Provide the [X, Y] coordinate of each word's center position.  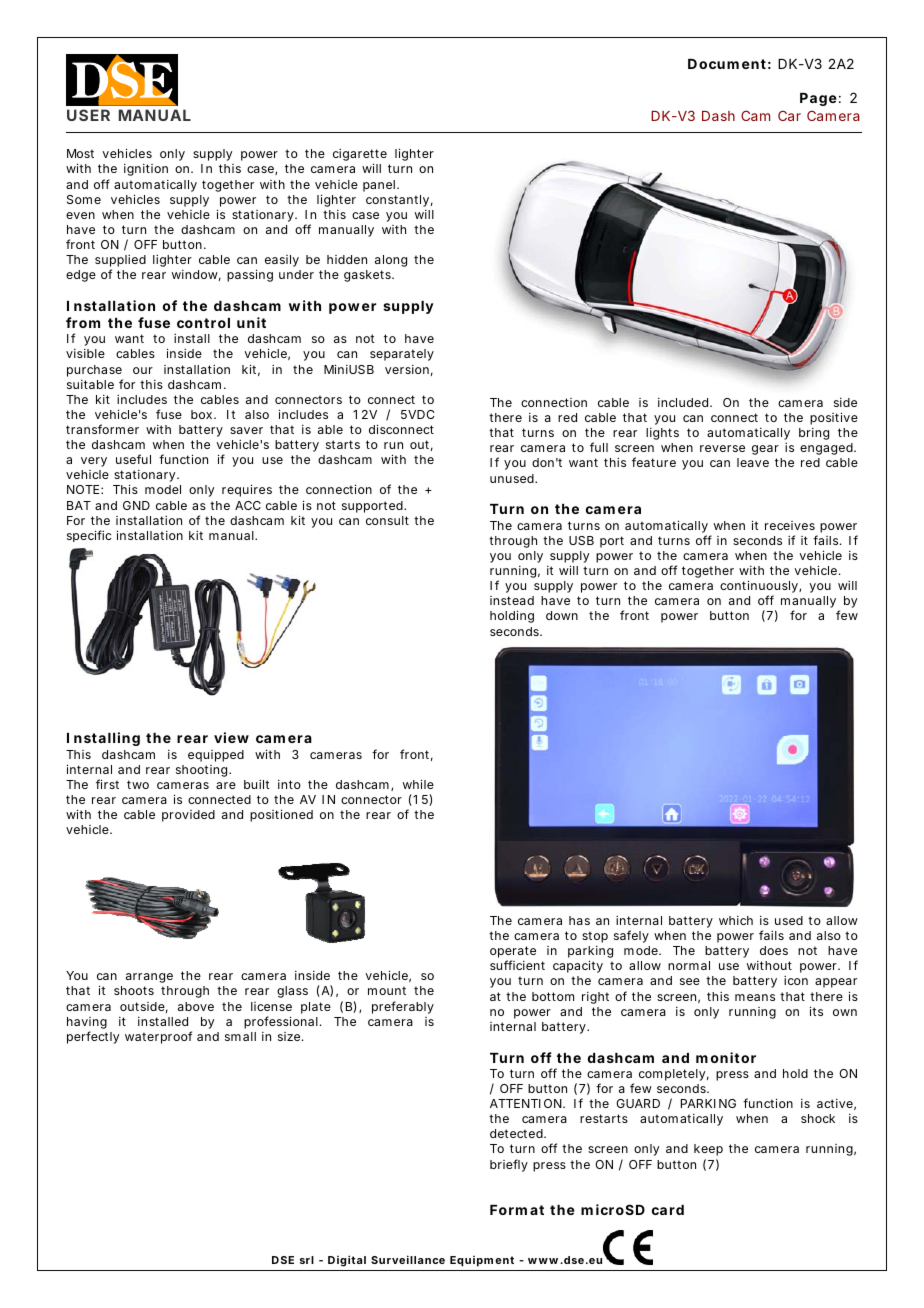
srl [307, 1260]
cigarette [360, 156]
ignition [146, 170]
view [231, 737]
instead [512, 600]
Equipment [482, 1261]
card [668, 1210]
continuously [760, 588]
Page [818, 99]
